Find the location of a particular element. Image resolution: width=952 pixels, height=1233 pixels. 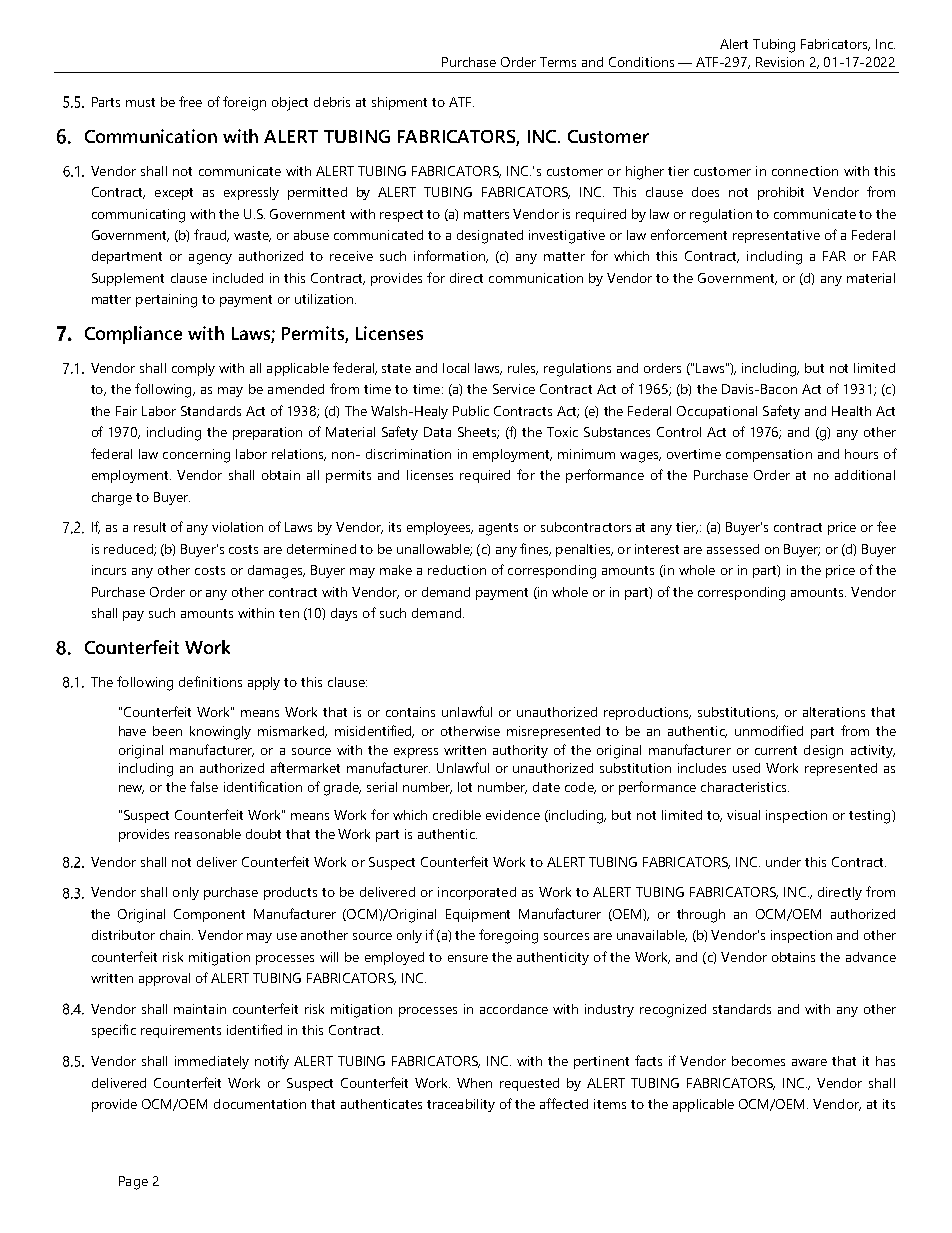

Page is located at coordinates (133, 1183).
